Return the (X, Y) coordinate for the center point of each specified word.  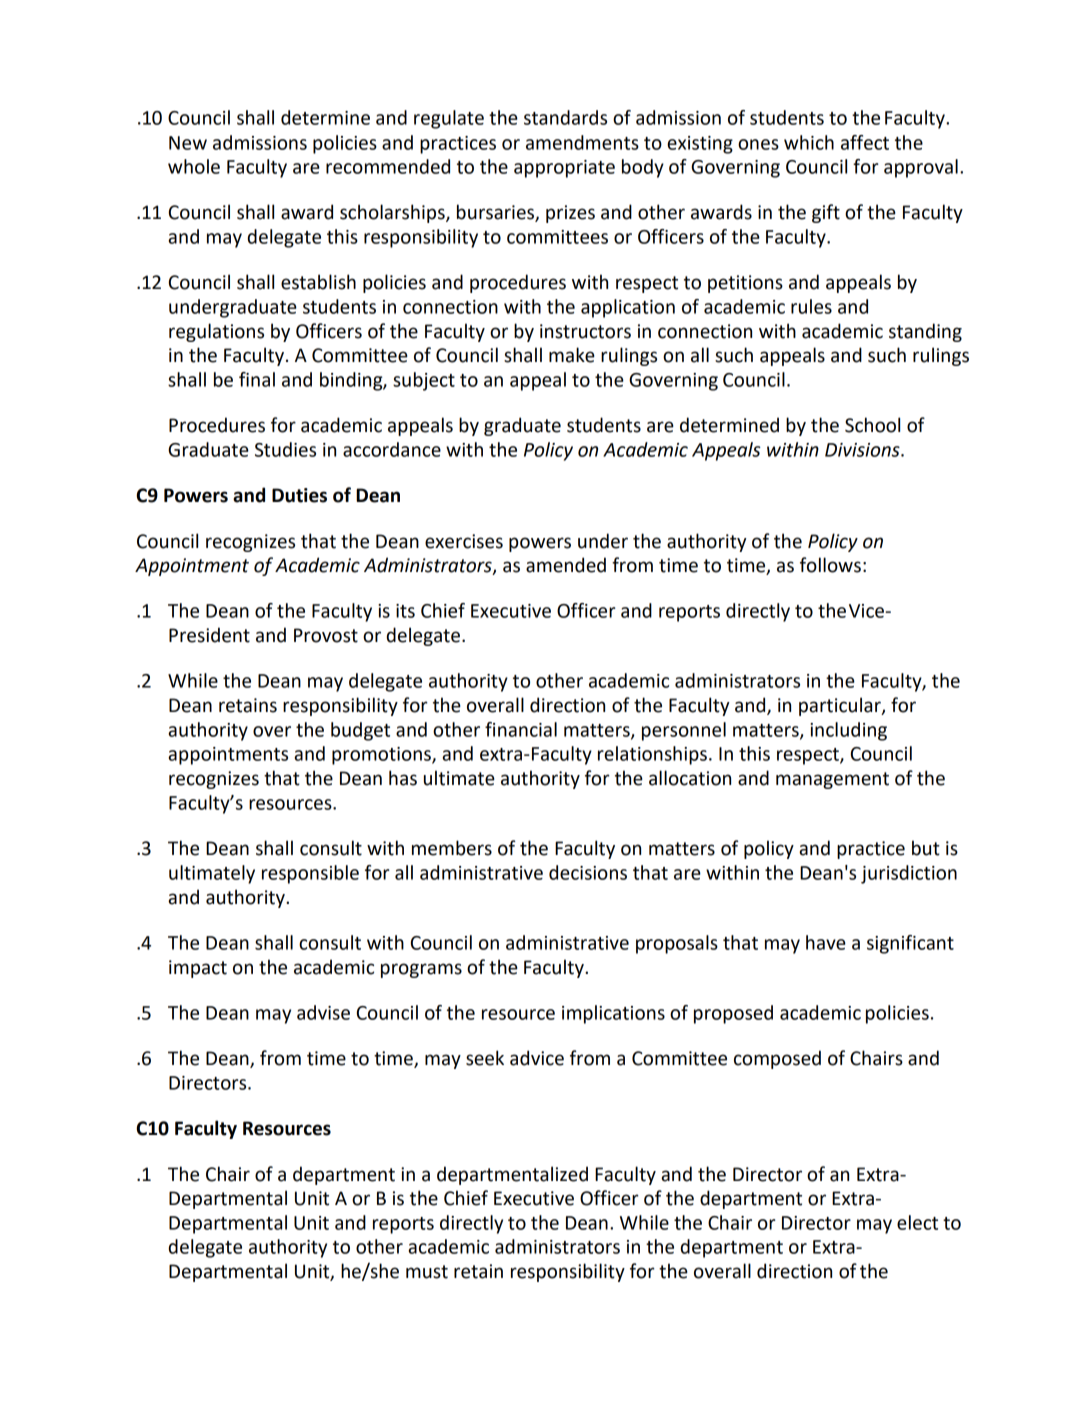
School (872, 425)
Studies (285, 449)
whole (194, 166)
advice (537, 1058)
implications (613, 1014)
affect (865, 142)
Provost (326, 635)
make (572, 355)
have (826, 942)
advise (323, 1012)
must (427, 1272)
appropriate (564, 169)
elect (917, 1222)
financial (521, 729)
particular (841, 706)
